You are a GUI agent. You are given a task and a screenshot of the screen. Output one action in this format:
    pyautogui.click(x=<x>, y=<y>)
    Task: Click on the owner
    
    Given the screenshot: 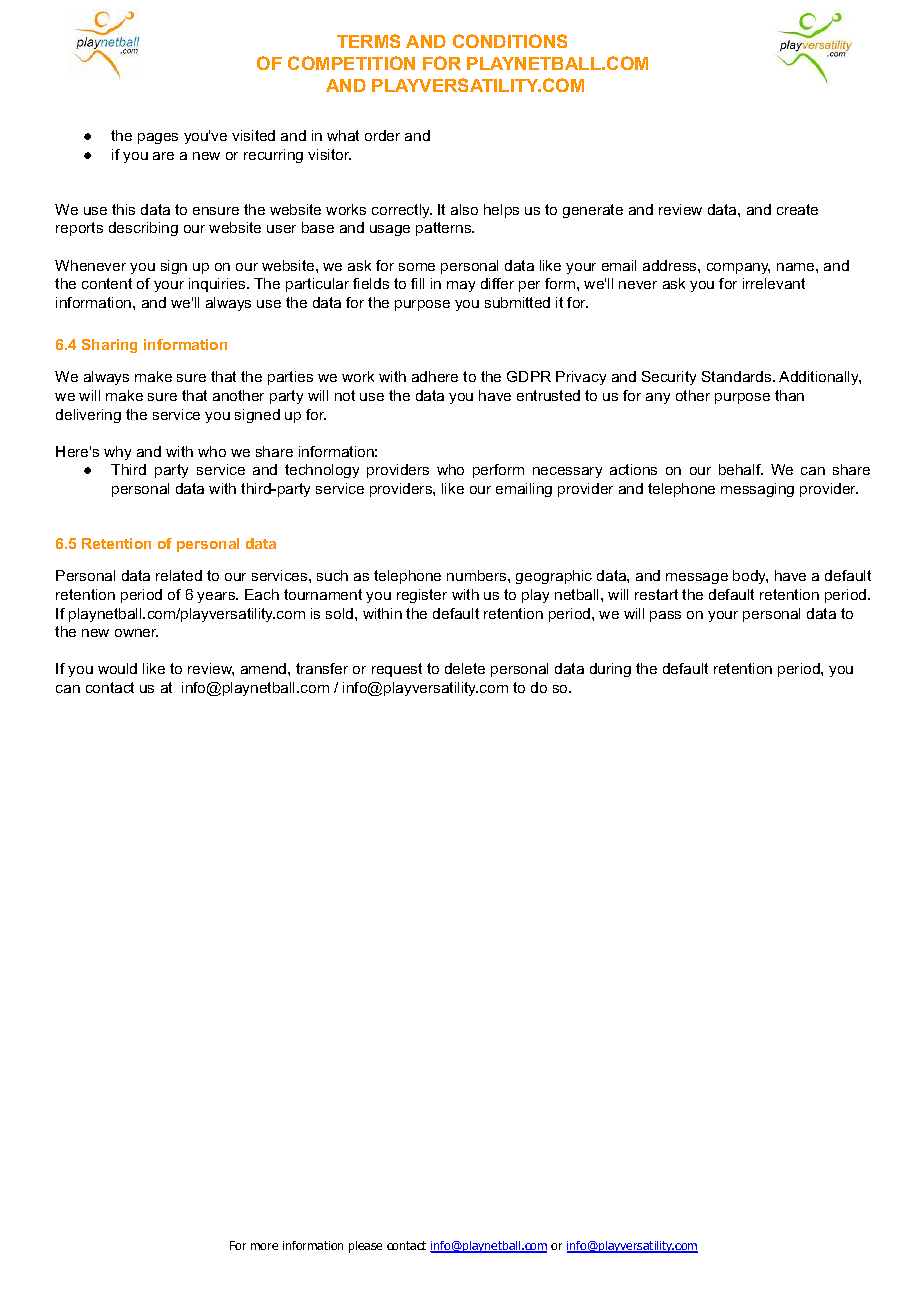 What is the action you would take?
    pyautogui.click(x=136, y=633)
